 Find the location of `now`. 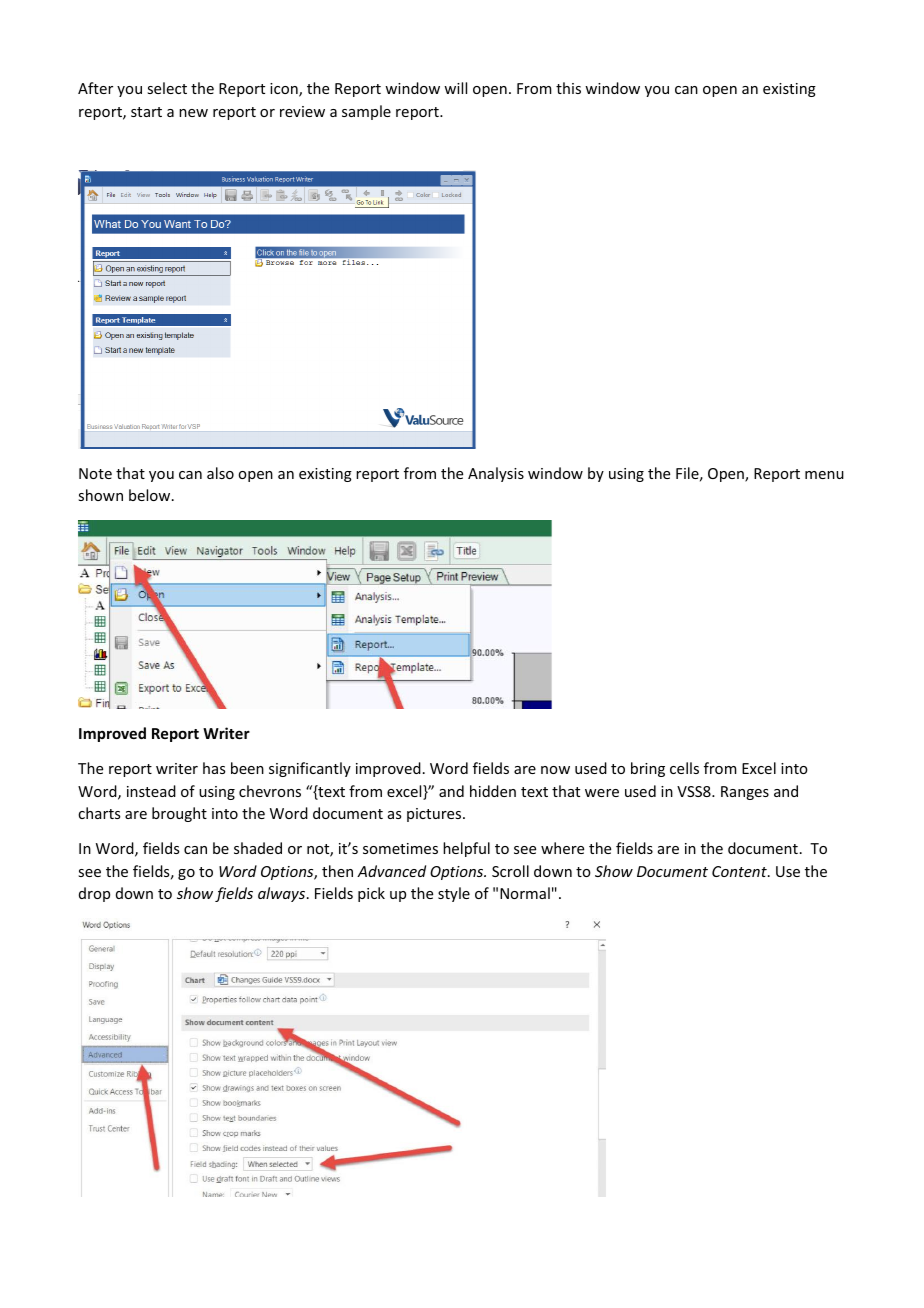

now is located at coordinates (555, 770).
